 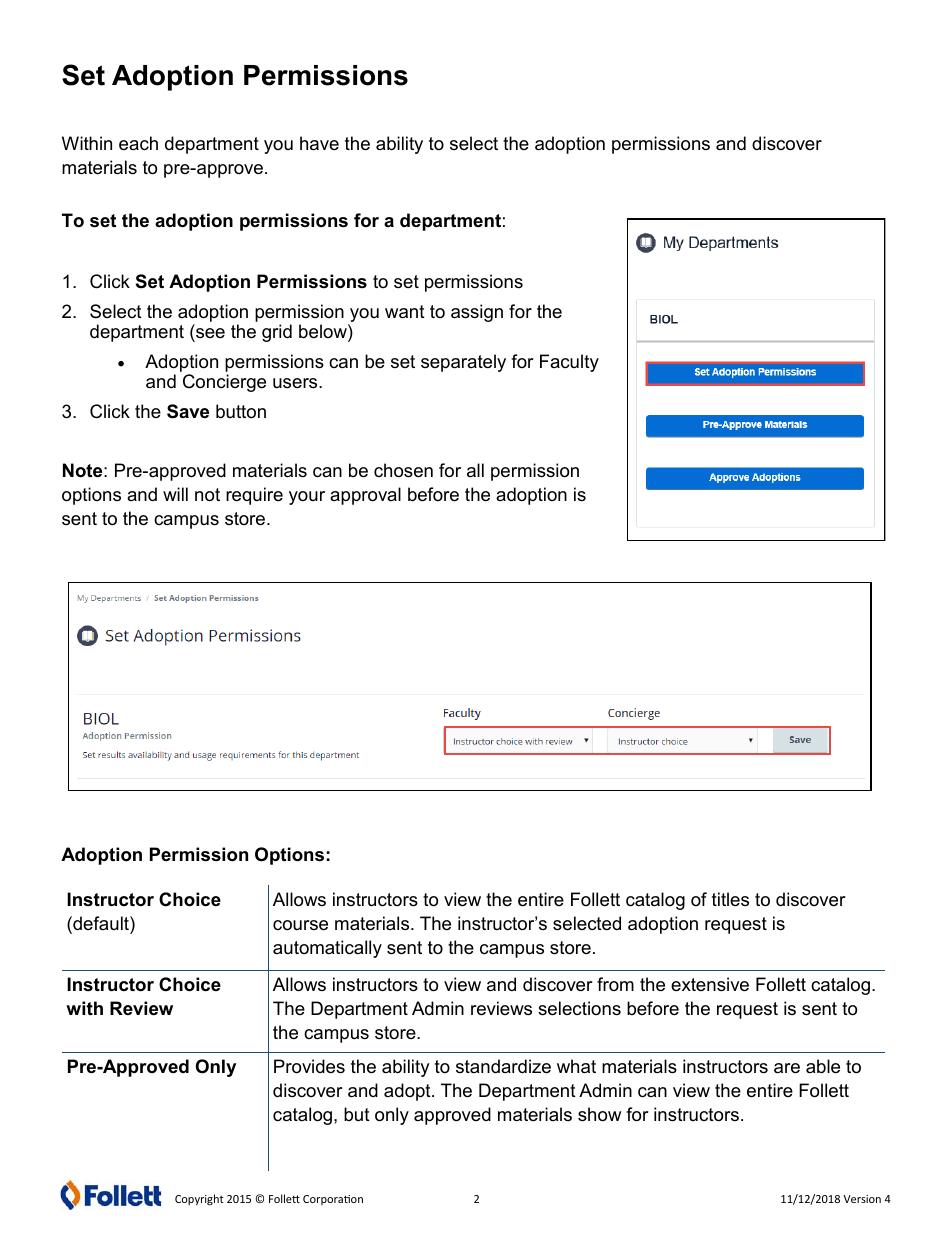 What do you see at coordinates (599, 1114) in the screenshot?
I see `show` at bounding box center [599, 1114].
